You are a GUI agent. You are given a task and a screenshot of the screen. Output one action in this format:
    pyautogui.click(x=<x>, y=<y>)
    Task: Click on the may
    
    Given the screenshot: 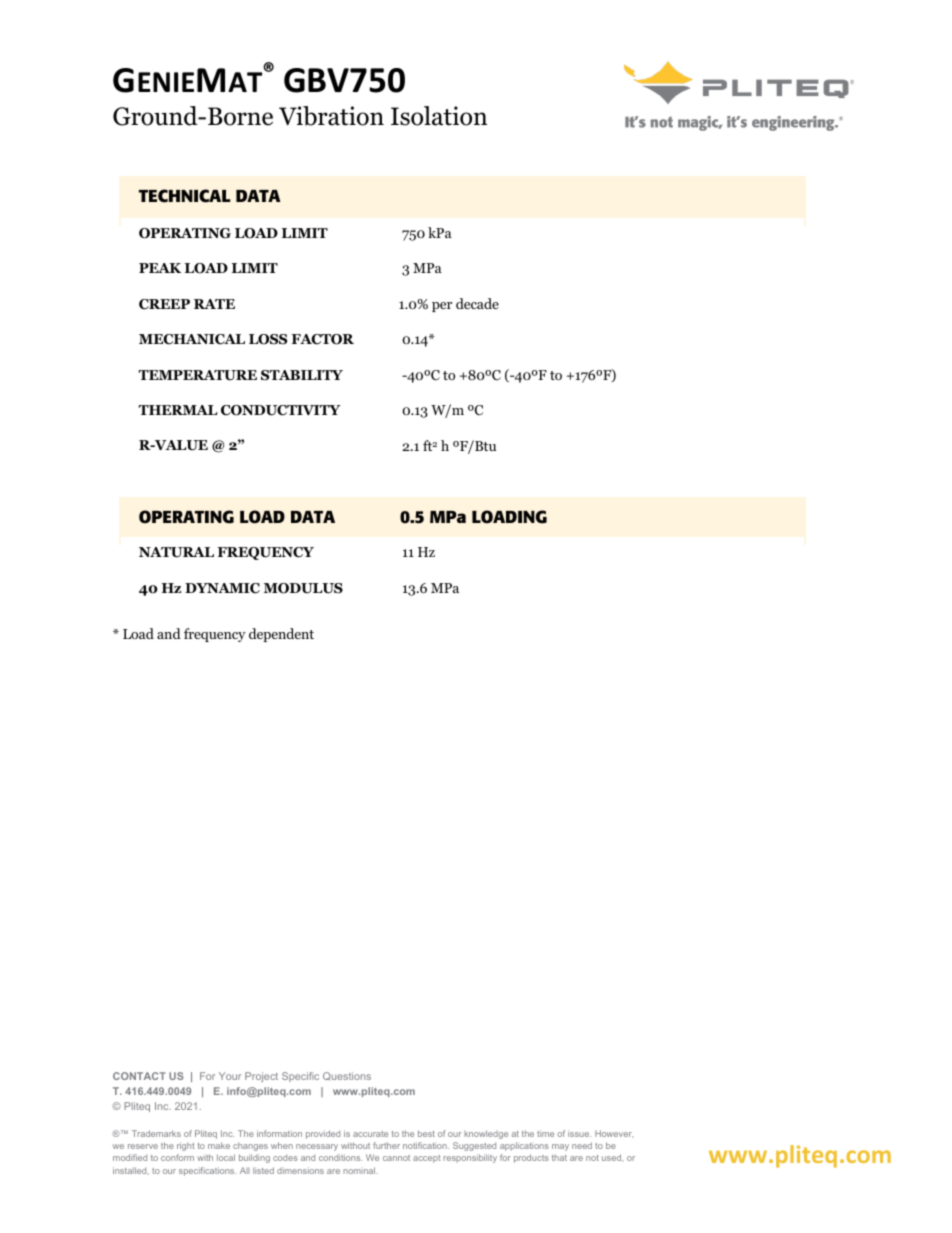 What is the action you would take?
    pyautogui.click(x=560, y=1147)
